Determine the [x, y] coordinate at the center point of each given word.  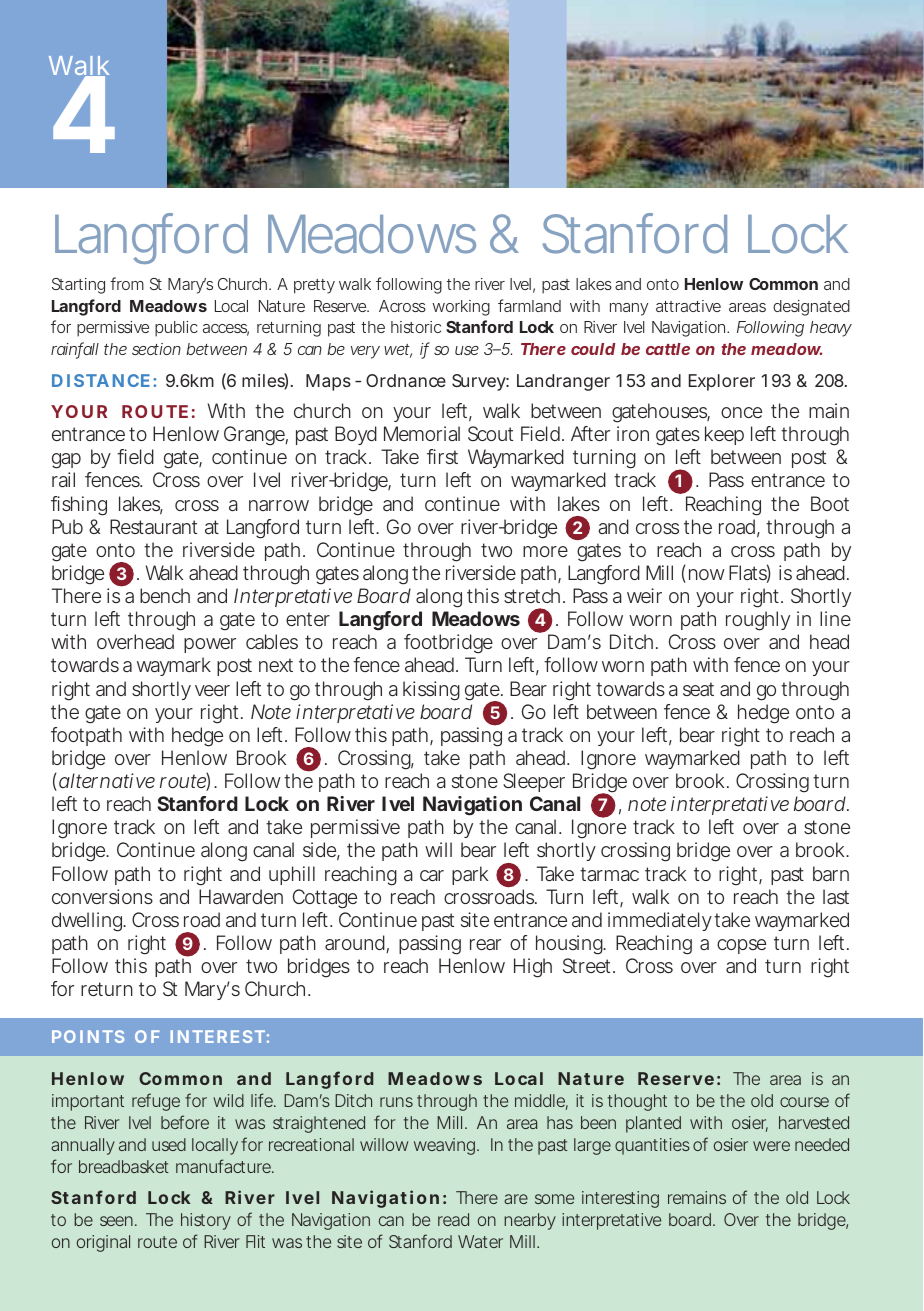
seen [116, 1221]
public [176, 329]
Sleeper [534, 782]
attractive [688, 306]
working [461, 308]
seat [698, 689]
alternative [107, 780]
